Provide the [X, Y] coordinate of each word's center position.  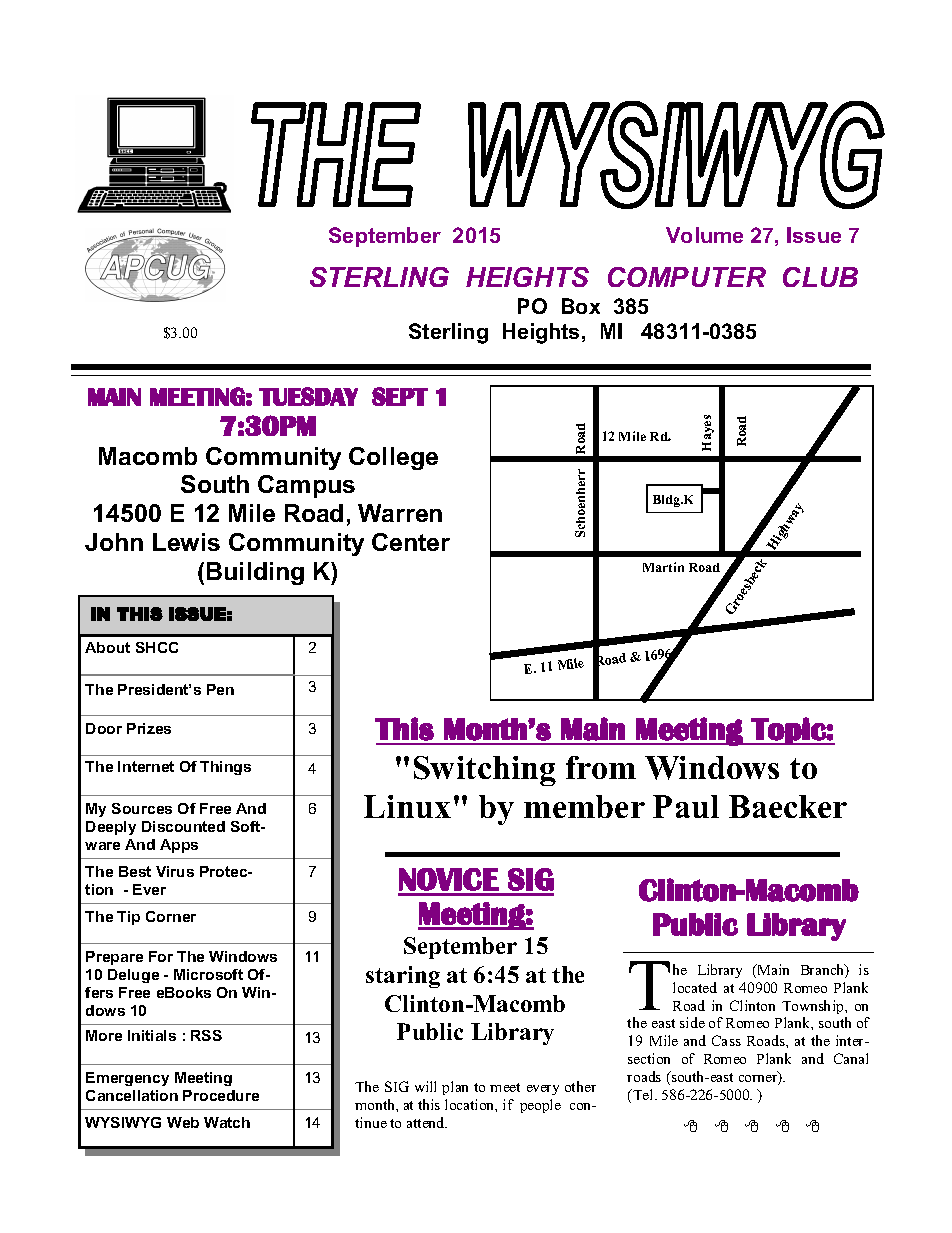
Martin [663, 567]
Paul [686, 806]
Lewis [186, 542]
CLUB [820, 277]
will [425, 1086]
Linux [407, 806]
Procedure [221, 1095]
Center [411, 542]
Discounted [183, 826]
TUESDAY [308, 396]
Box [581, 306]
